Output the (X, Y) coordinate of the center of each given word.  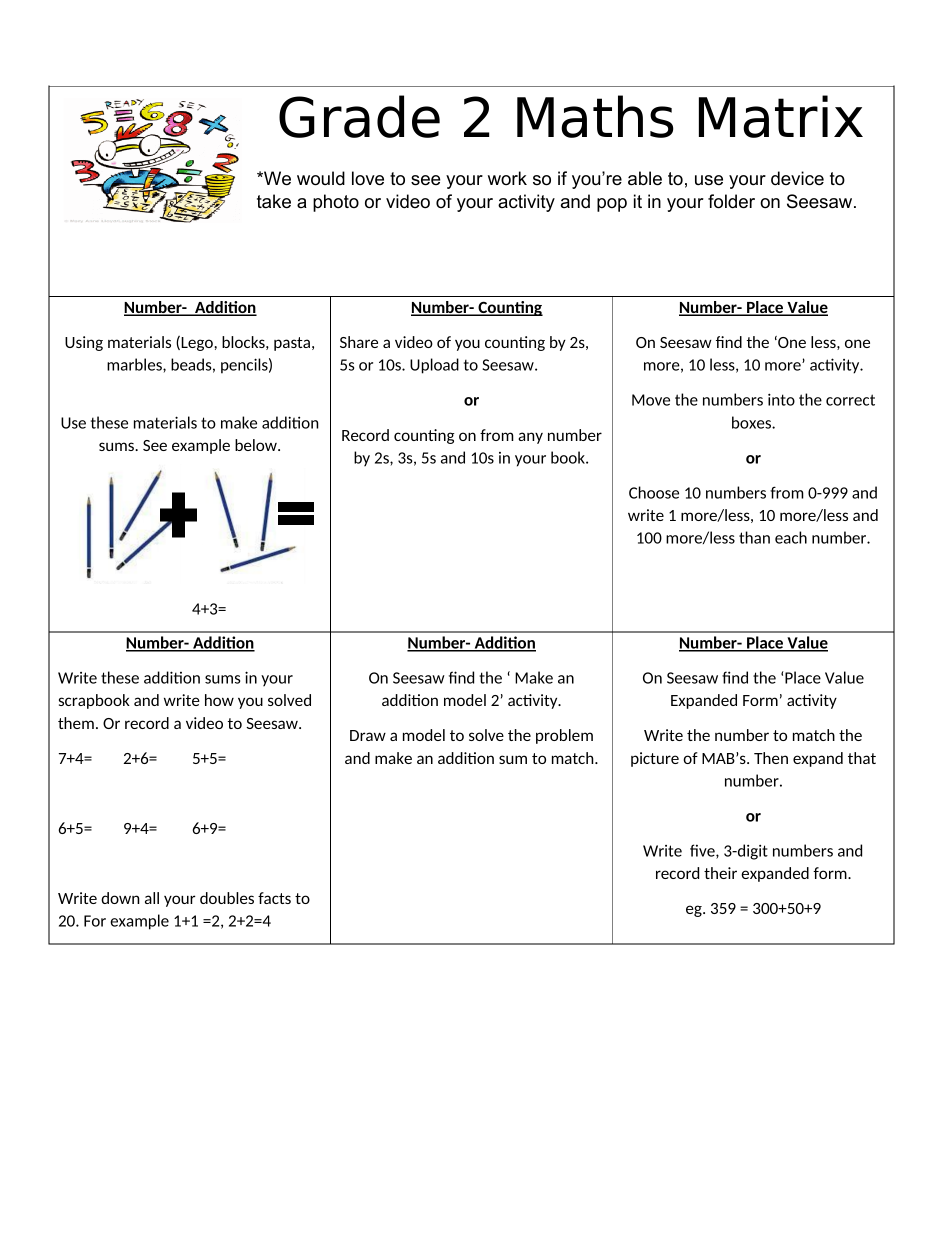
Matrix (781, 116)
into (781, 399)
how (219, 700)
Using (84, 343)
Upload (434, 366)
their (720, 873)
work (507, 178)
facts (274, 898)
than (754, 537)
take (274, 201)
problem (564, 736)
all (152, 898)
